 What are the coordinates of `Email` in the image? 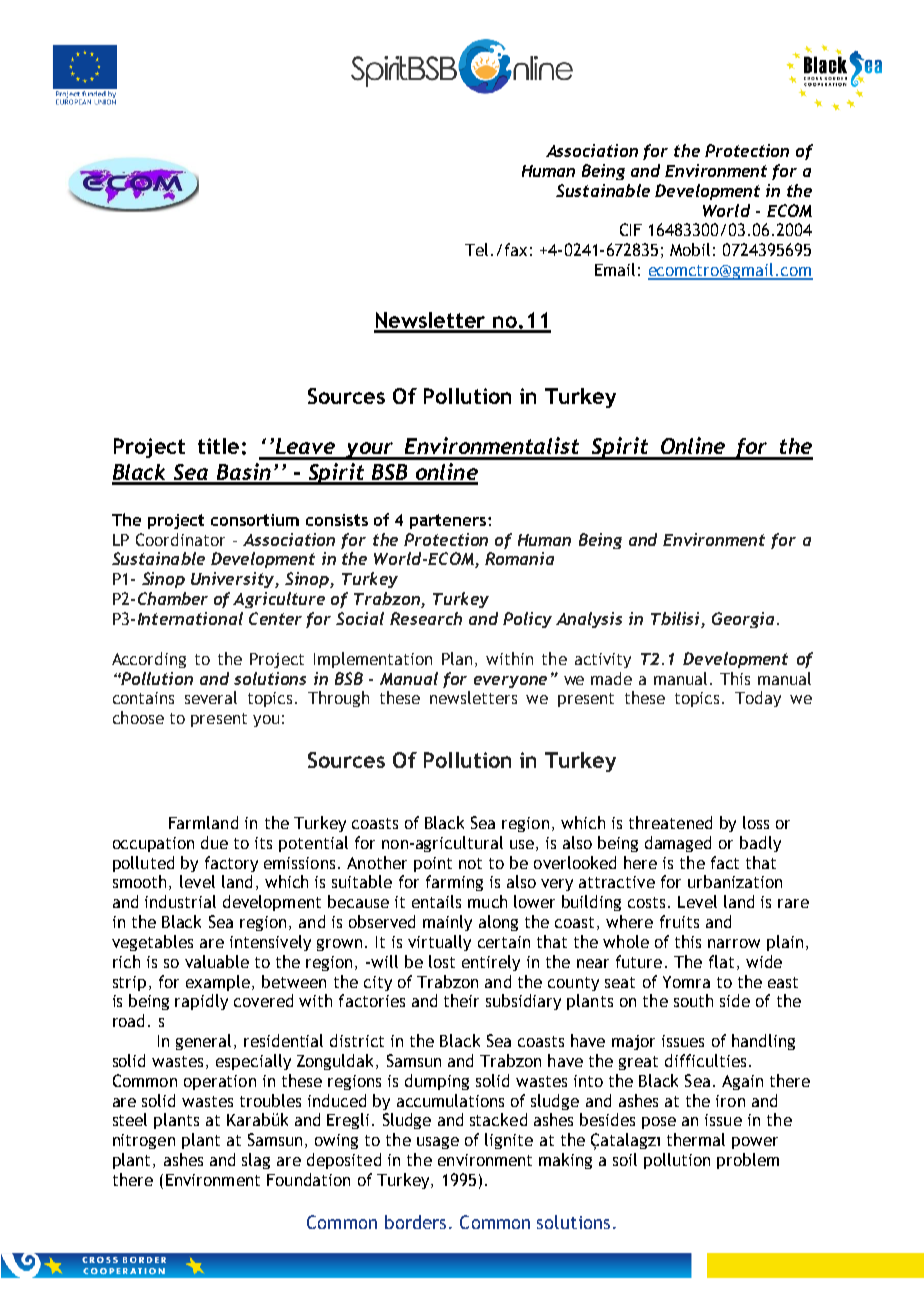 It's located at (615, 269).
